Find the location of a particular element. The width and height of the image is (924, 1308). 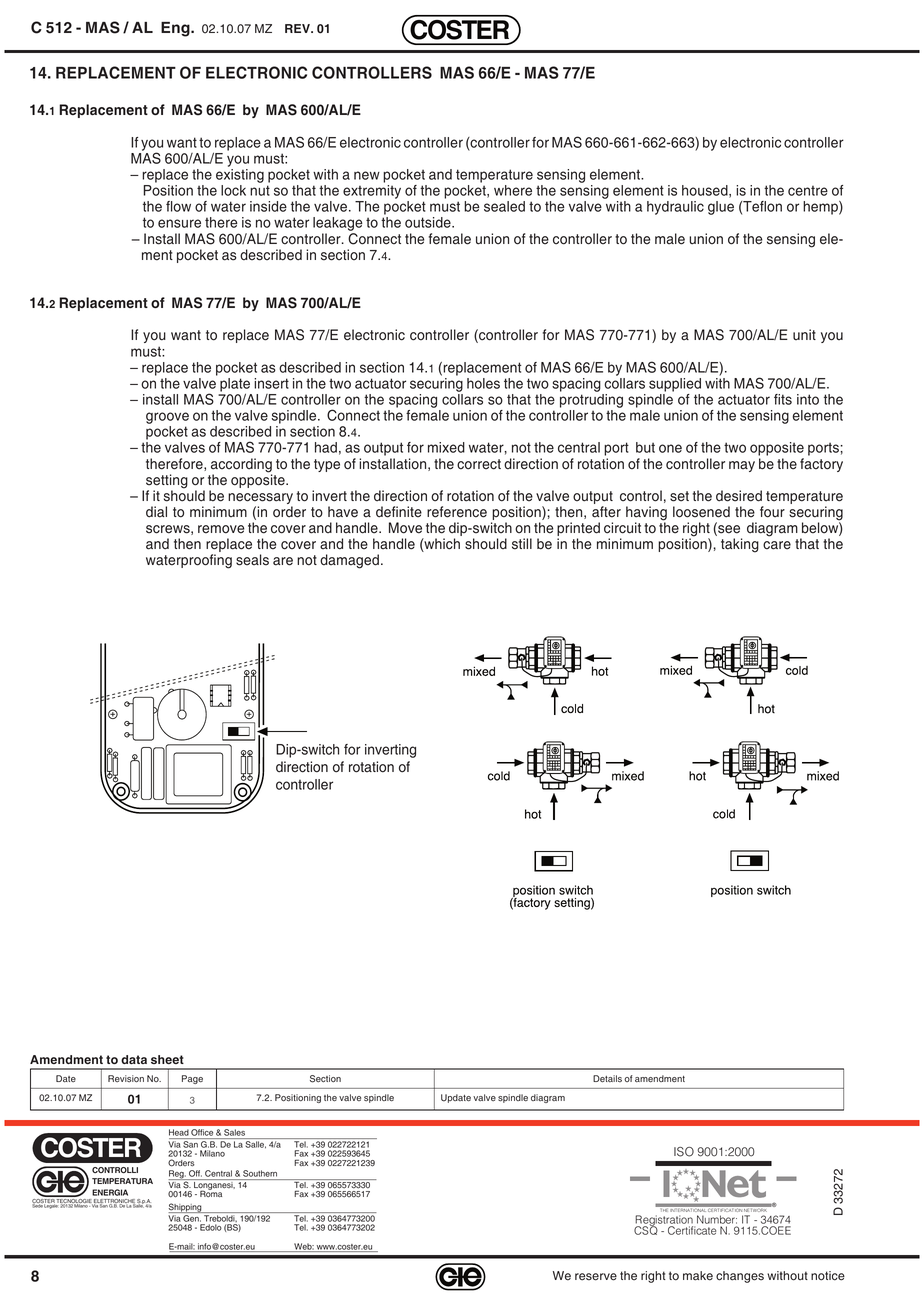

Shipping is located at coordinates (186, 1208).
